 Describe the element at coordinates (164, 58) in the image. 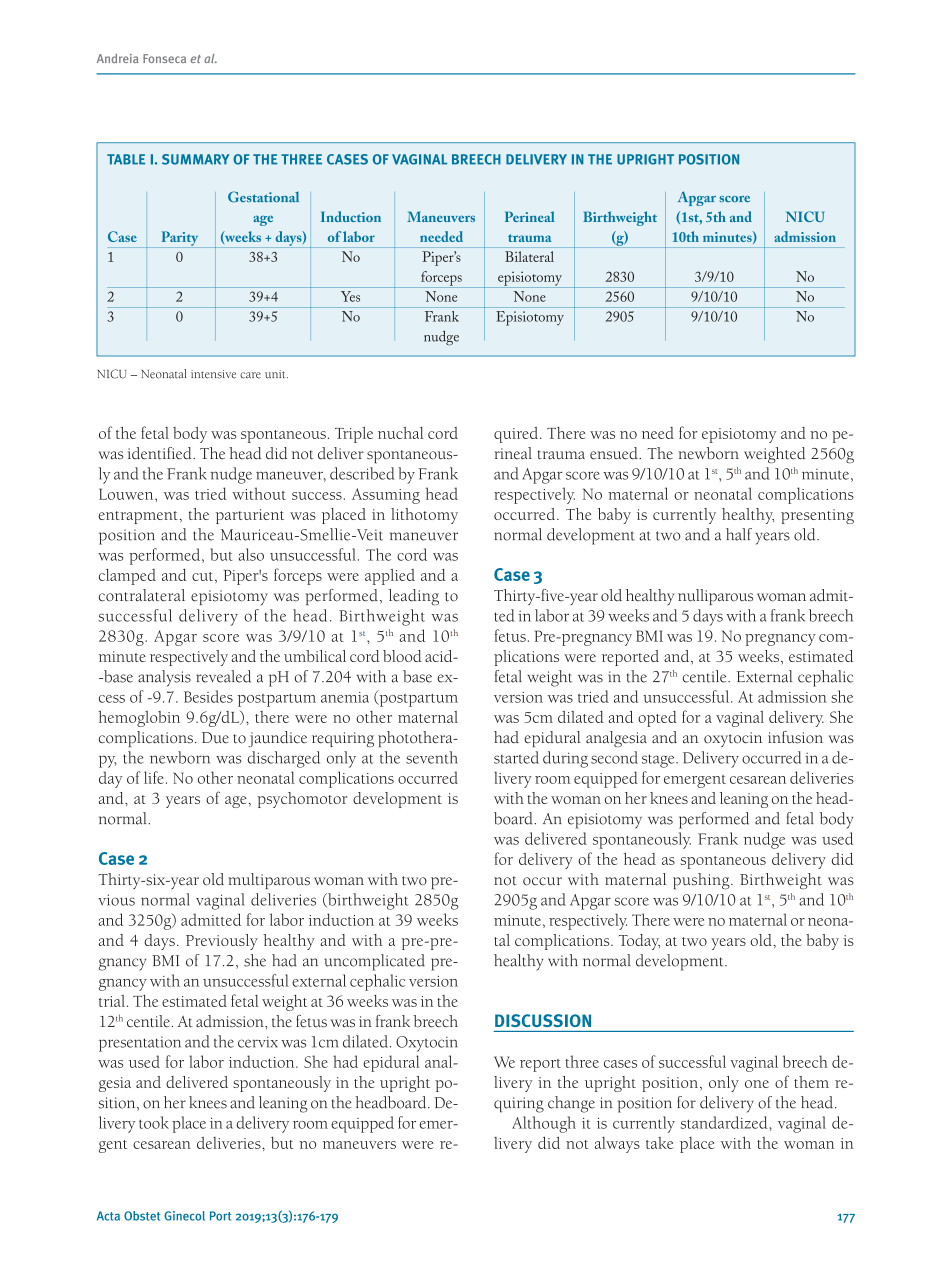

I see `Fonseca` at that location.
